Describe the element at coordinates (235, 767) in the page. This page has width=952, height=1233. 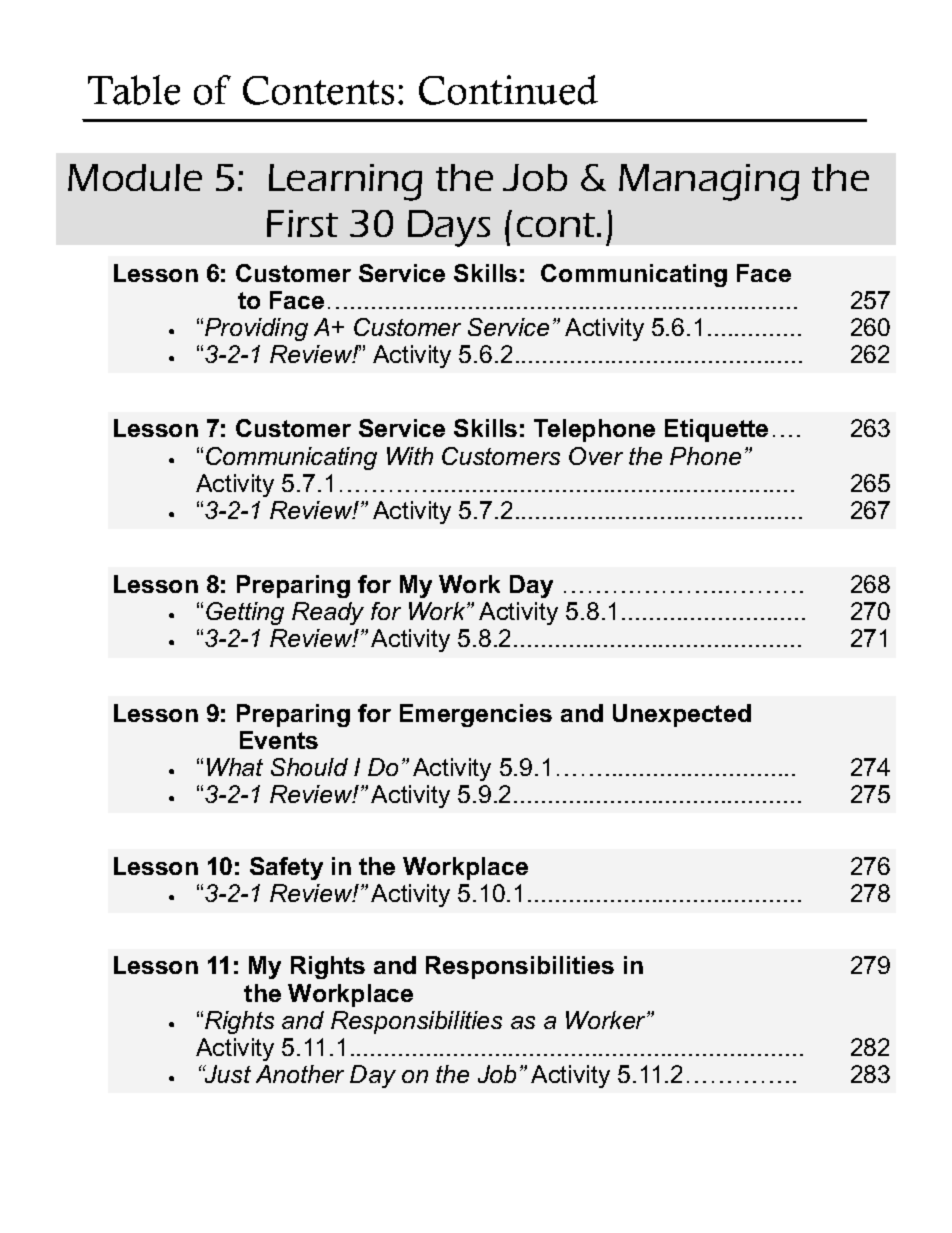
I see `What` at that location.
